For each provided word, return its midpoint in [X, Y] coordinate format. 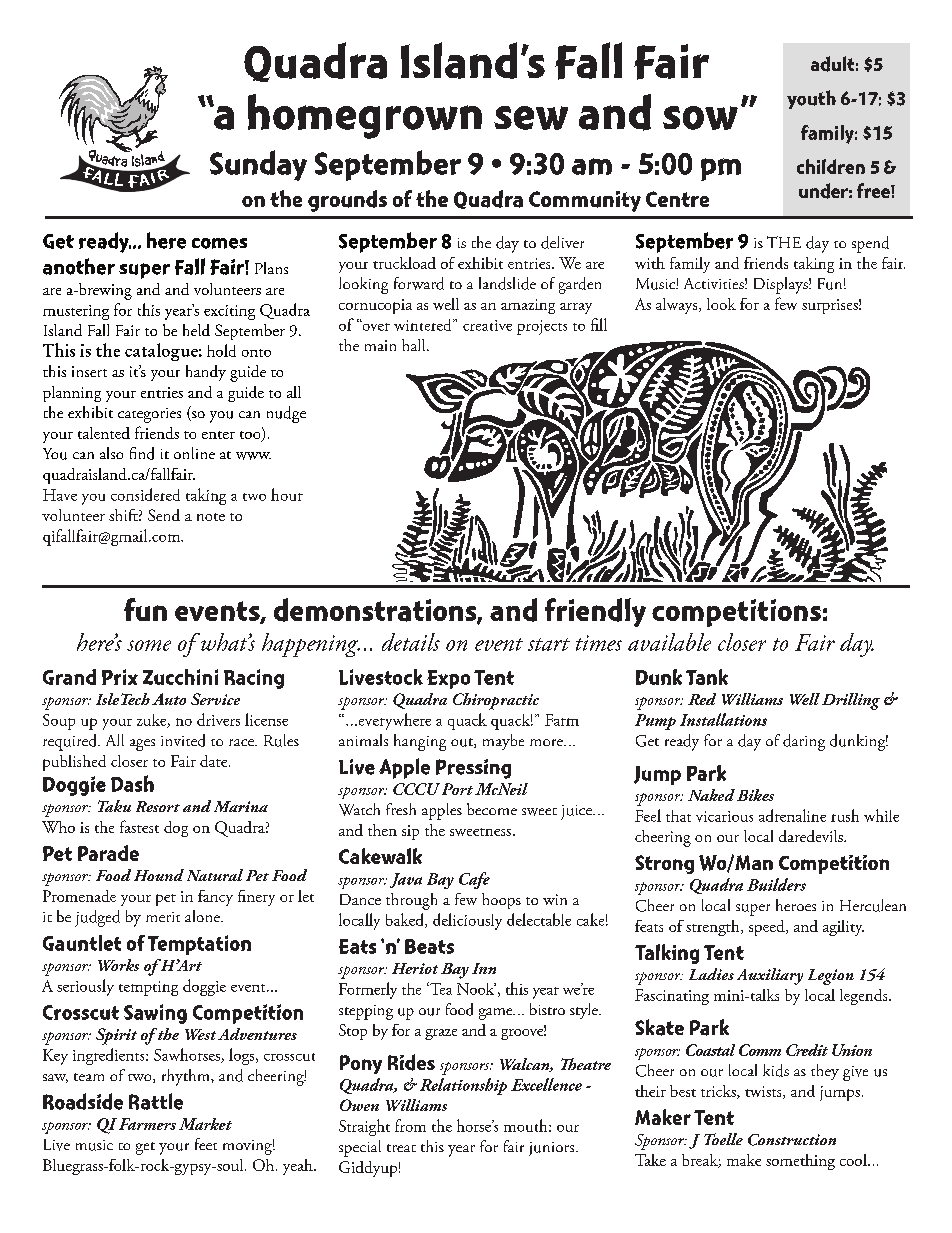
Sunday [258, 165]
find [142, 453]
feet [206, 1144]
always [678, 306]
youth [811, 99]
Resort [158, 806]
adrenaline [792, 815]
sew [531, 118]
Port [457, 789]
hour [287, 494]
